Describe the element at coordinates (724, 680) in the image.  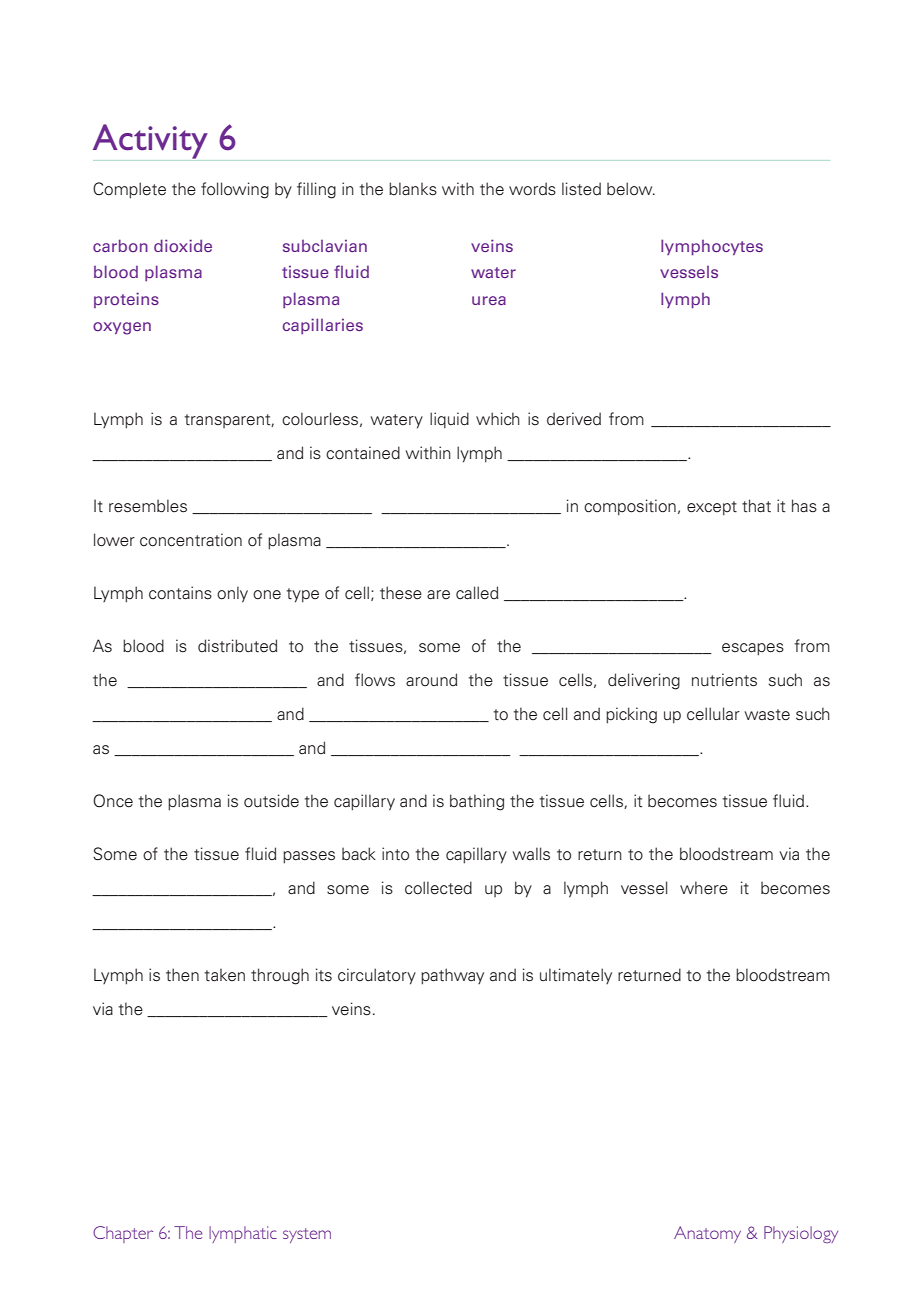
I see `nutrients` at that location.
